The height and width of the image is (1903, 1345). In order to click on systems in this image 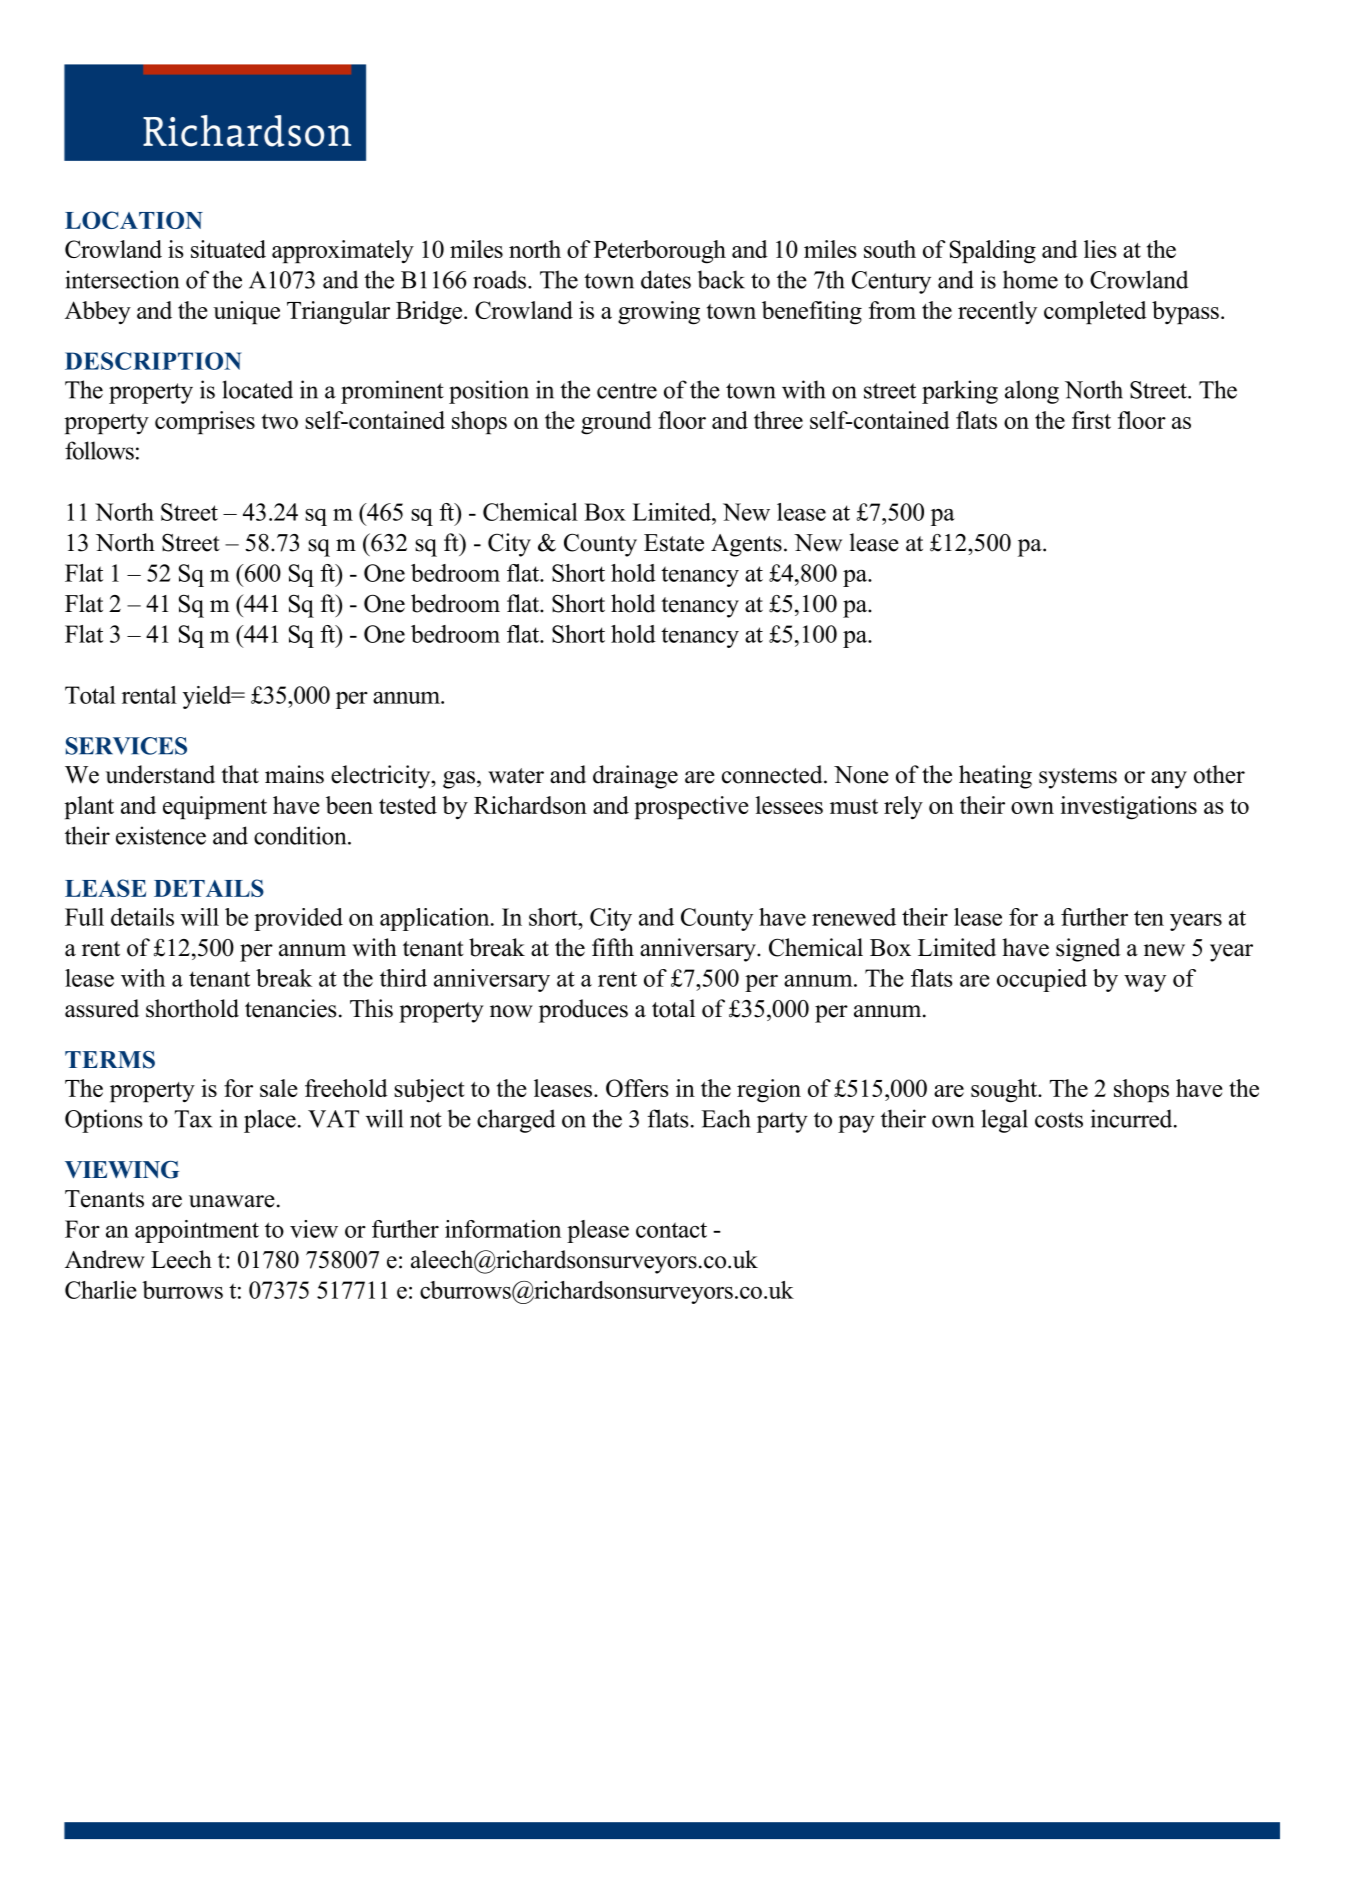, I will do `click(1078, 778)`.
